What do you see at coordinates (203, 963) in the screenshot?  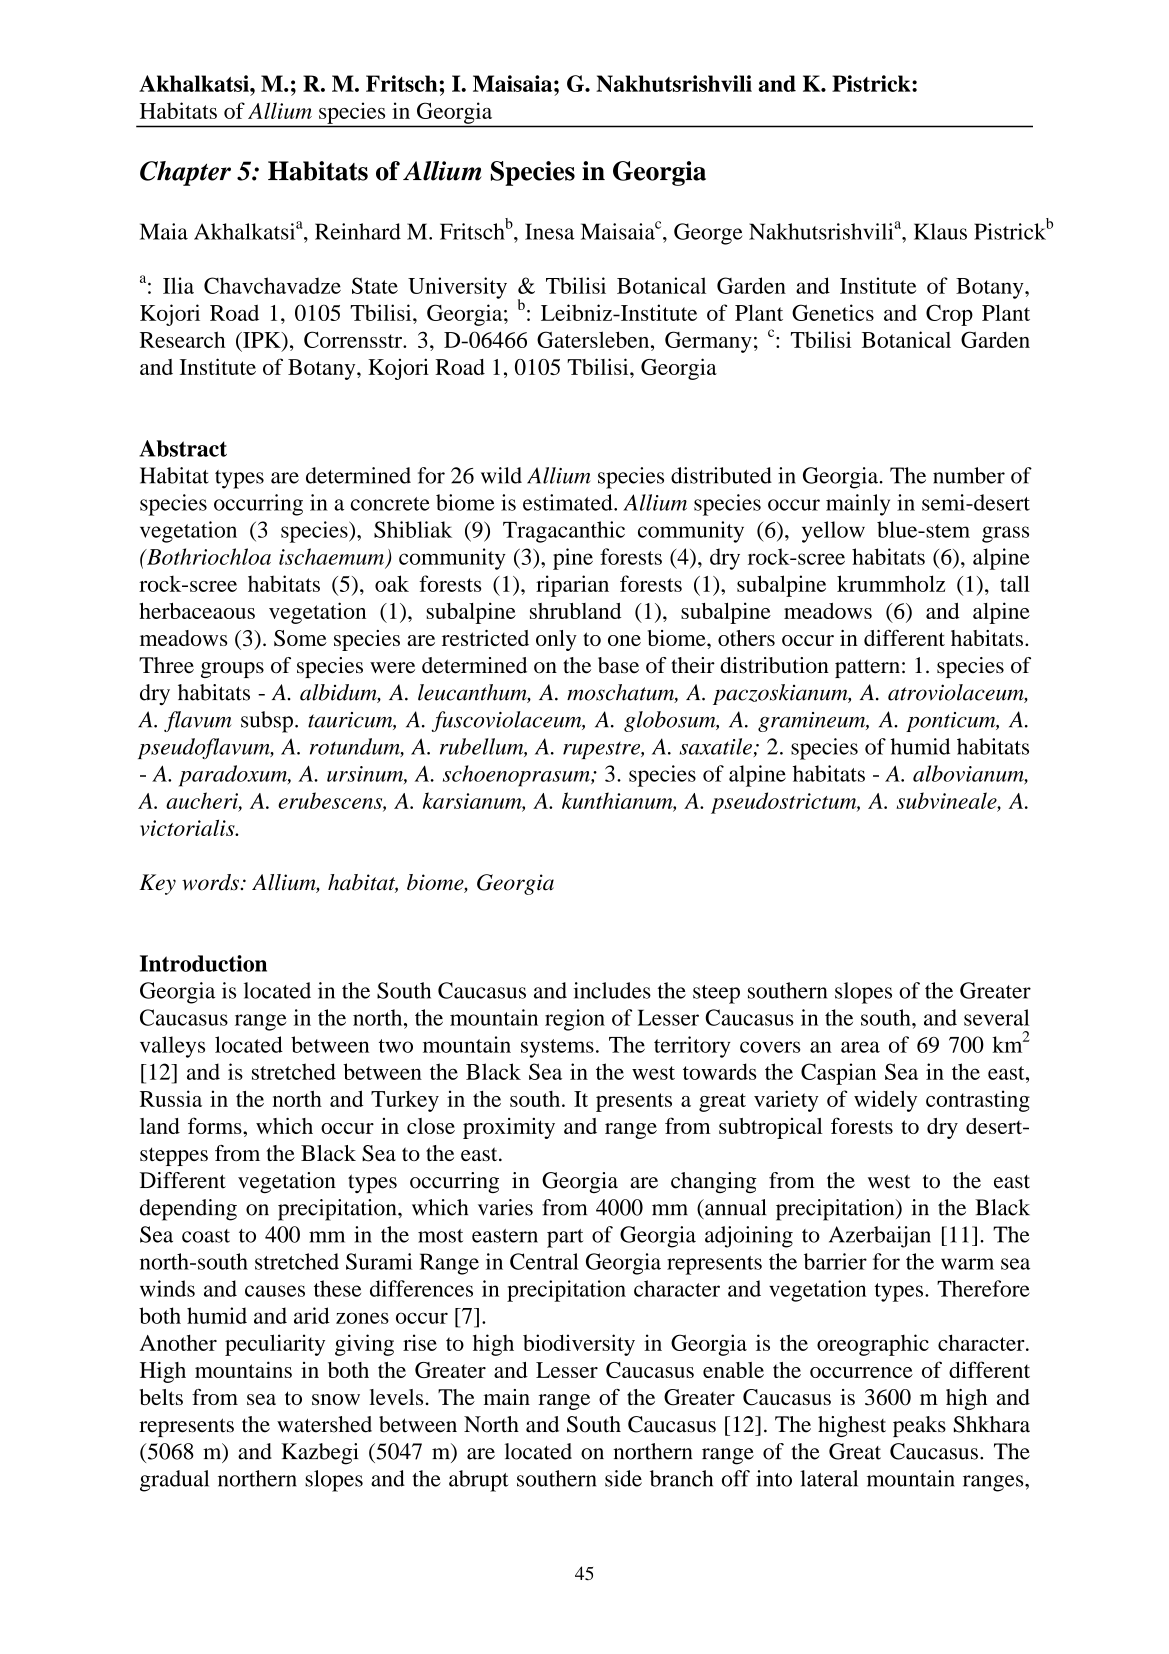 I see `Introduction` at bounding box center [203, 963].
